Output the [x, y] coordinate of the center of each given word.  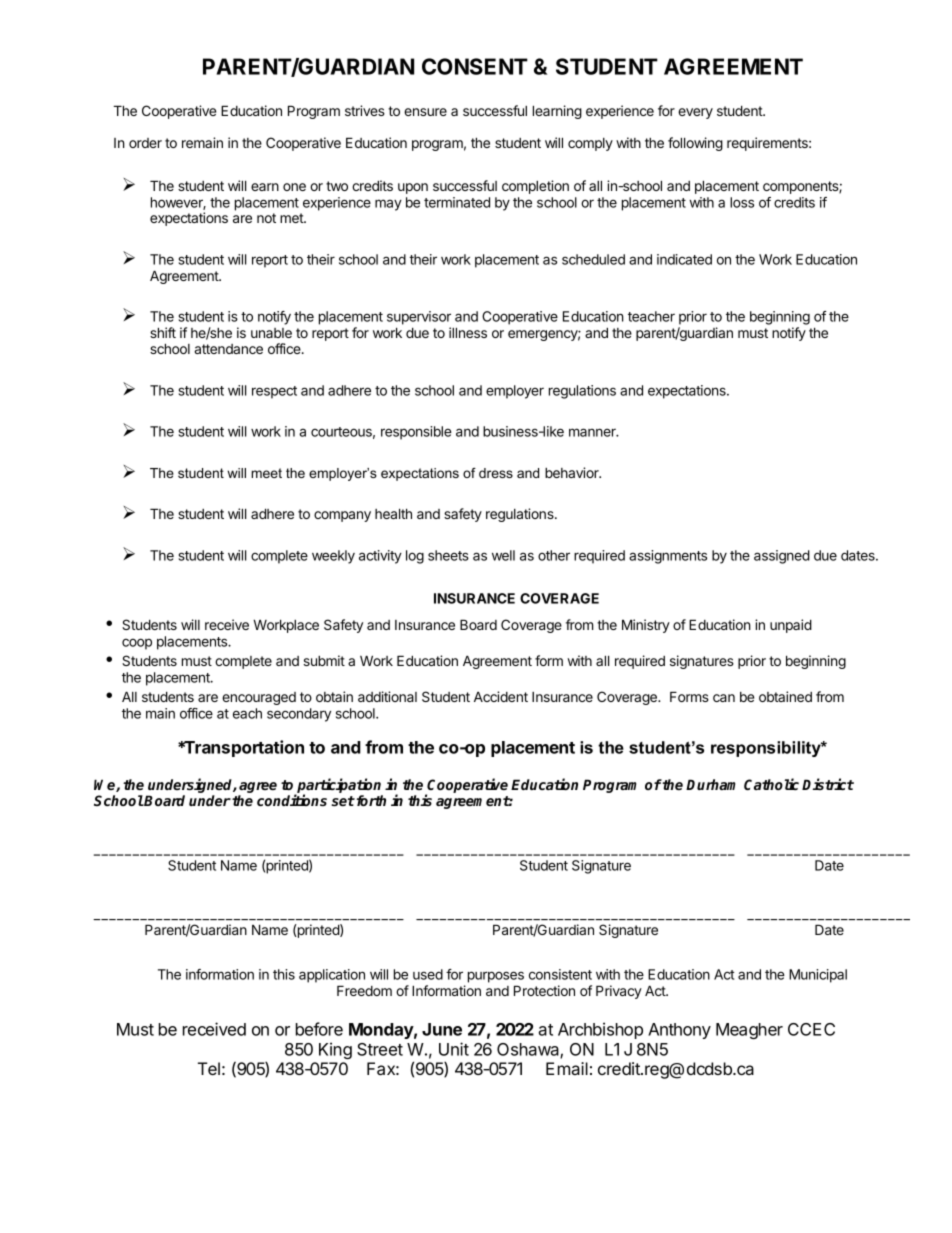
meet [266, 473]
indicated [684, 259]
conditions [292, 800]
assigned [782, 557]
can [724, 698]
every [695, 113]
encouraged [259, 698]
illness [468, 332]
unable [271, 333]
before [319, 1029]
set [343, 801]
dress [496, 473]
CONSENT [475, 66]
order [145, 143]
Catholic [771, 784]
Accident [501, 696]
